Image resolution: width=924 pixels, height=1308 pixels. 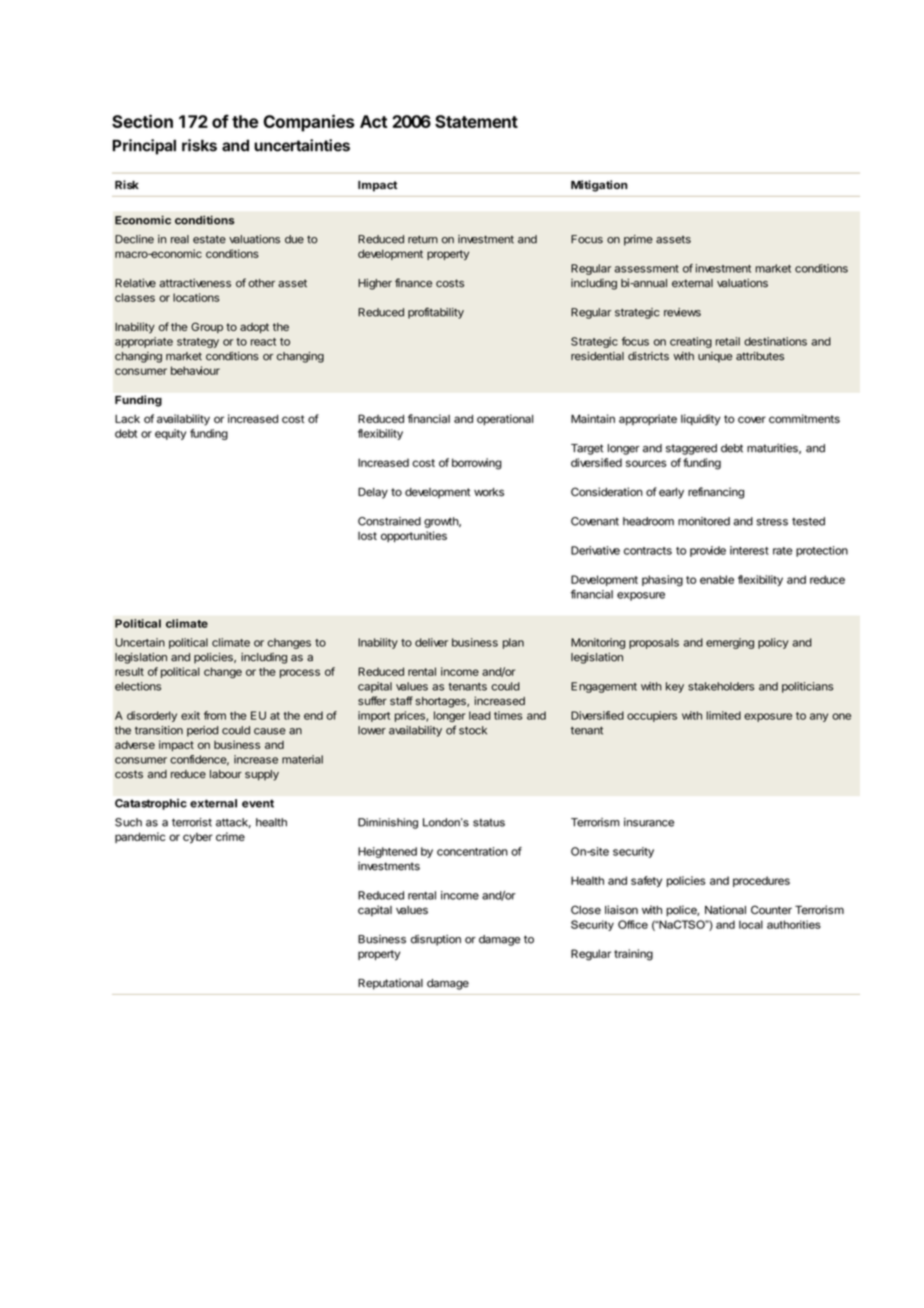 What do you see at coordinates (476, 121) in the image?
I see `Statement` at bounding box center [476, 121].
